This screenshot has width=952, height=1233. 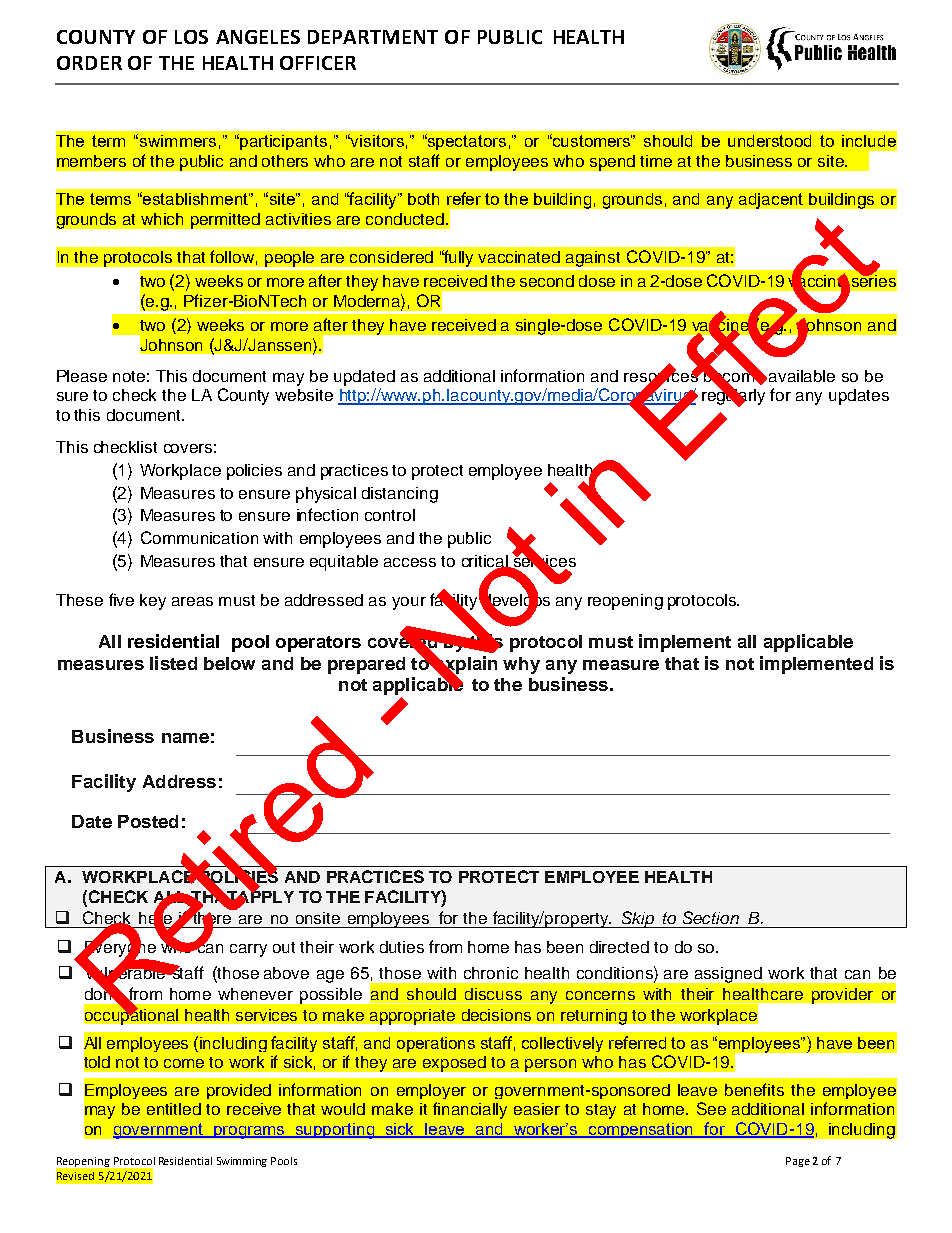 What do you see at coordinates (769, 141) in the screenshot?
I see `understood` at bounding box center [769, 141].
